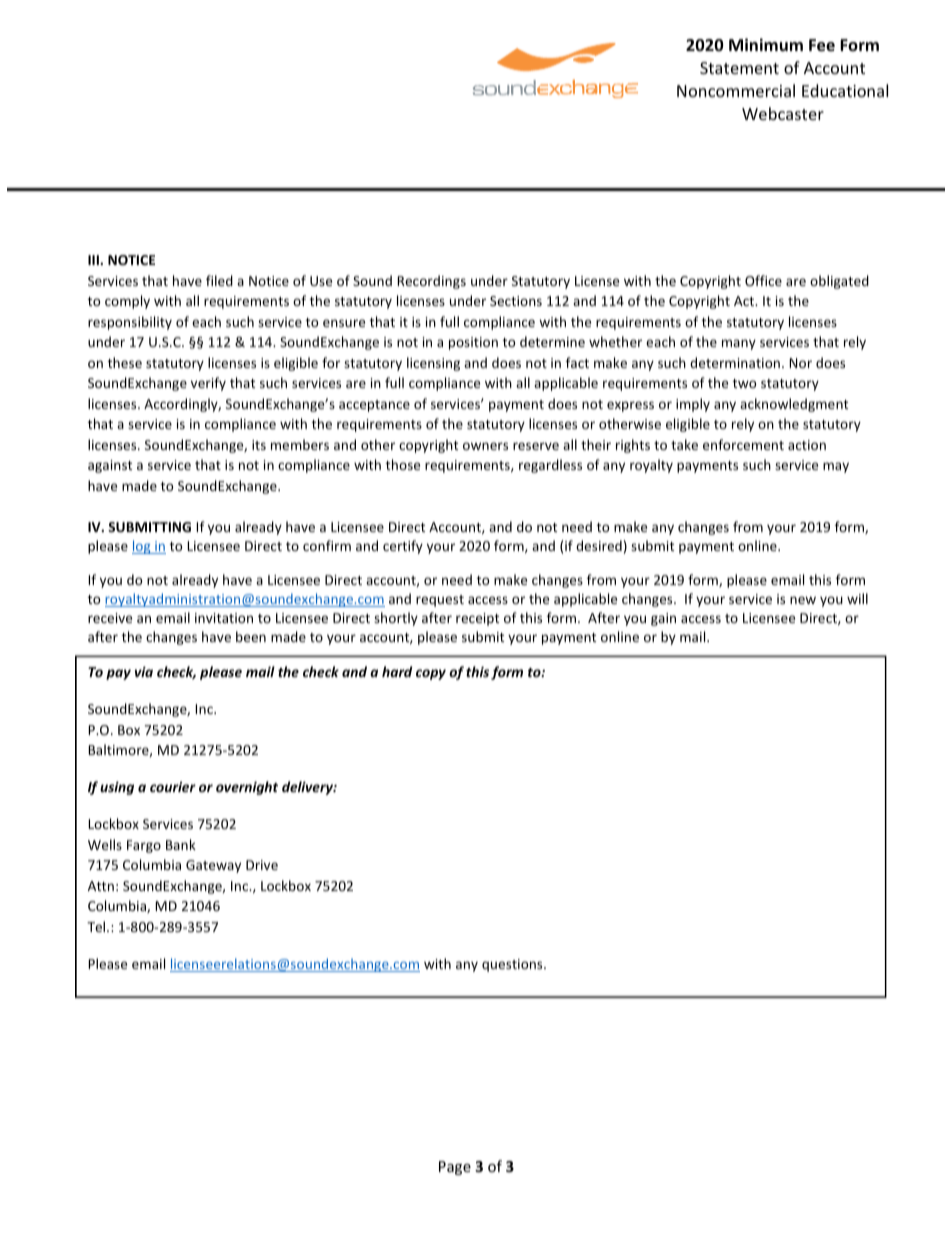 The width and height of the document is (952, 1233). What do you see at coordinates (455, 1168) in the document?
I see `Page` at bounding box center [455, 1168].
